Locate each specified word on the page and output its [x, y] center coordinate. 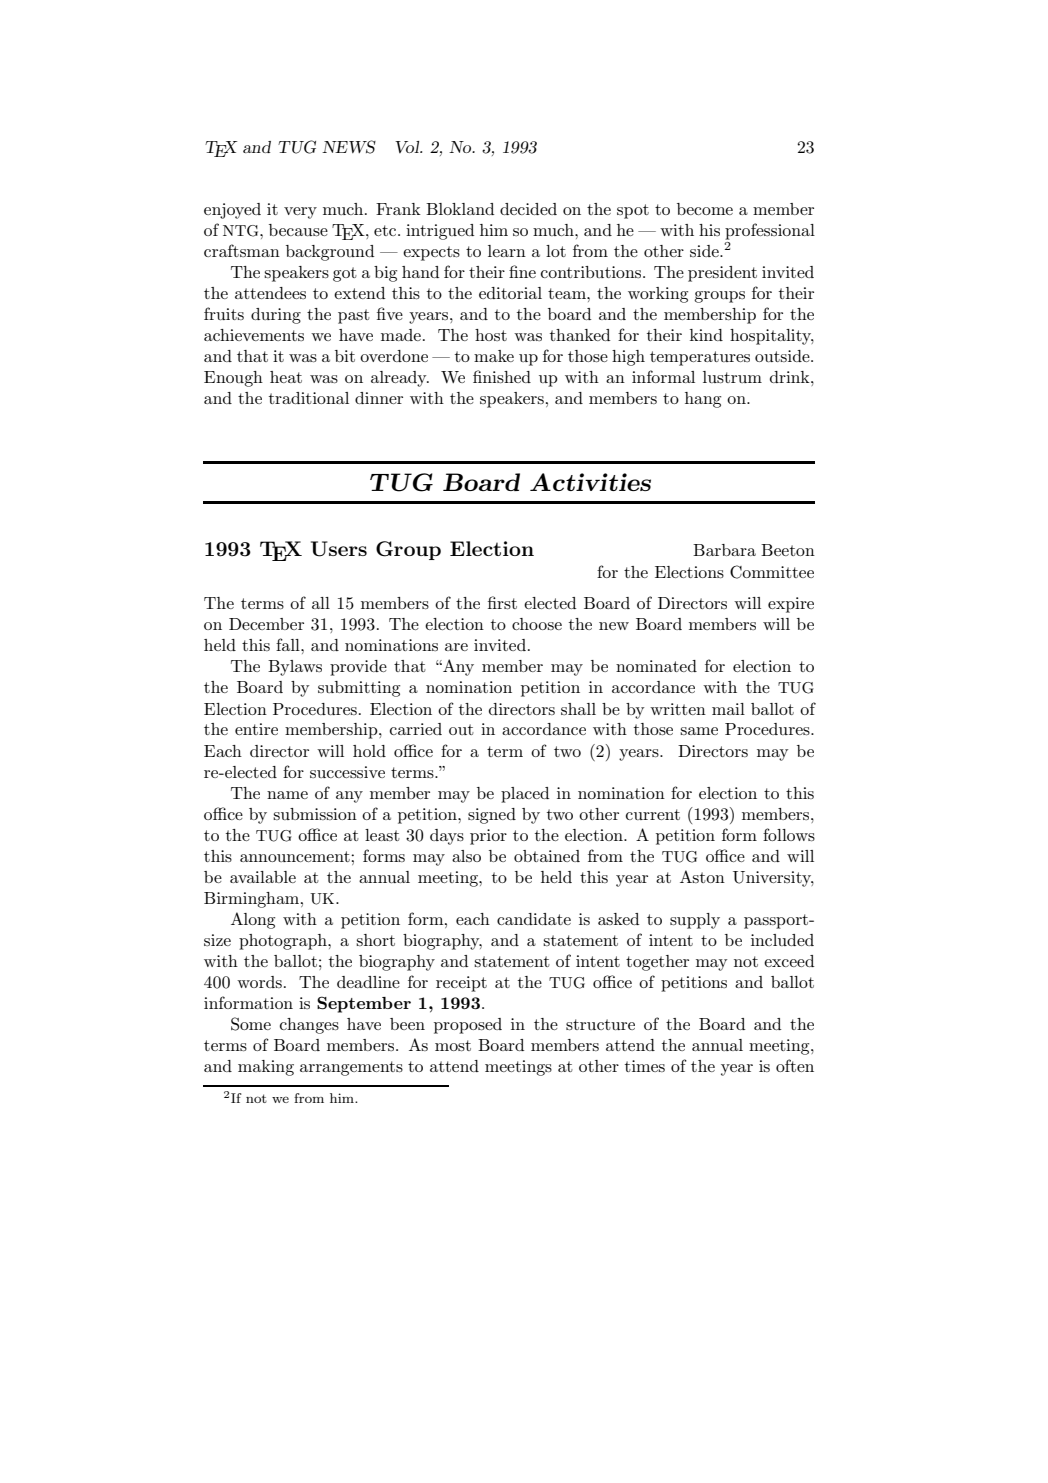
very [300, 213]
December [266, 624]
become [705, 209]
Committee [772, 572]
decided [528, 209]
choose [537, 624]
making [266, 1068]
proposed [468, 1026]
